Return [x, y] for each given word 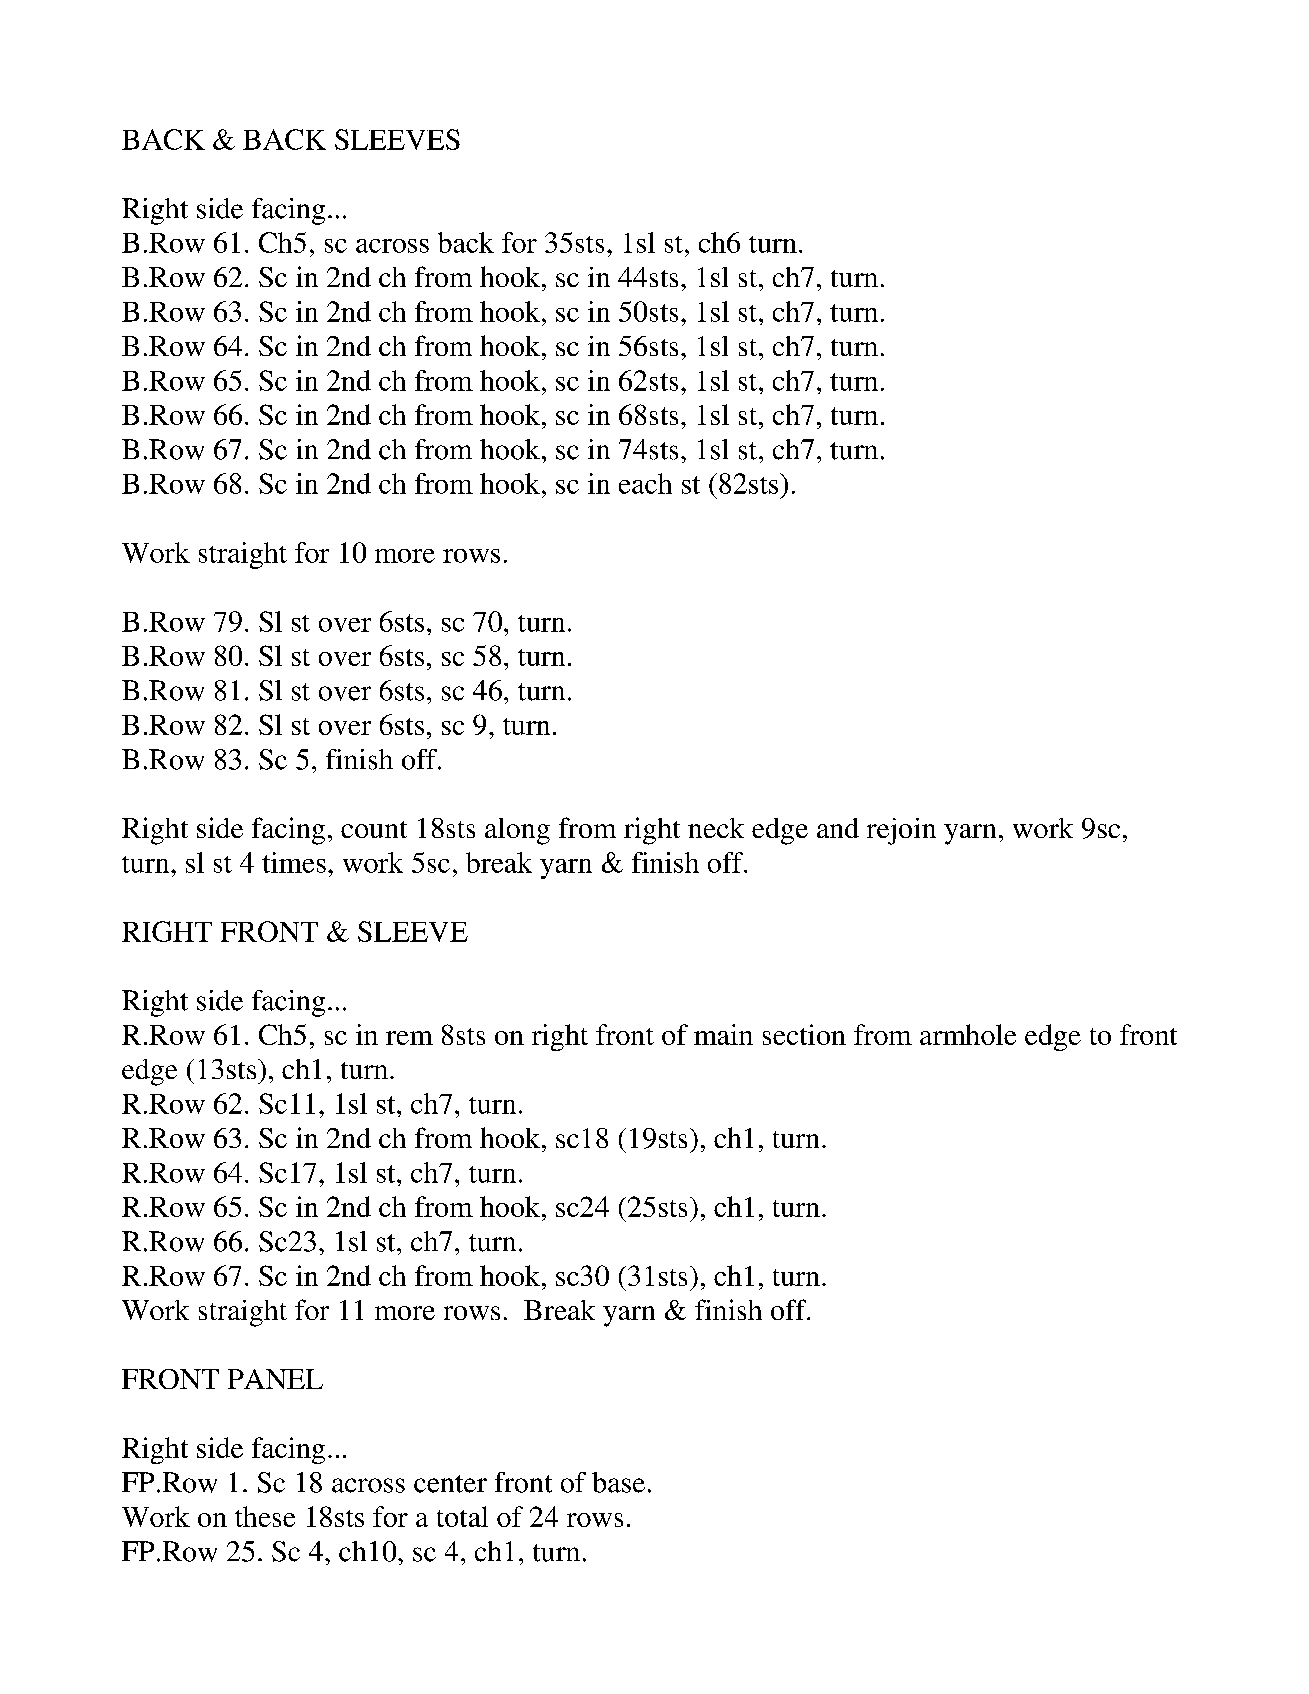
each [645, 483]
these [265, 1516]
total [462, 1516]
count [374, 829]
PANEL [275, 1379]
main [723, 1034]
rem [409, 1038]
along [517, 831]
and [838, 828]
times [294, 862]
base [618, 1482]
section [804, 1034]
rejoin [901, 831]
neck [716, 828]
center [450, 1484]
